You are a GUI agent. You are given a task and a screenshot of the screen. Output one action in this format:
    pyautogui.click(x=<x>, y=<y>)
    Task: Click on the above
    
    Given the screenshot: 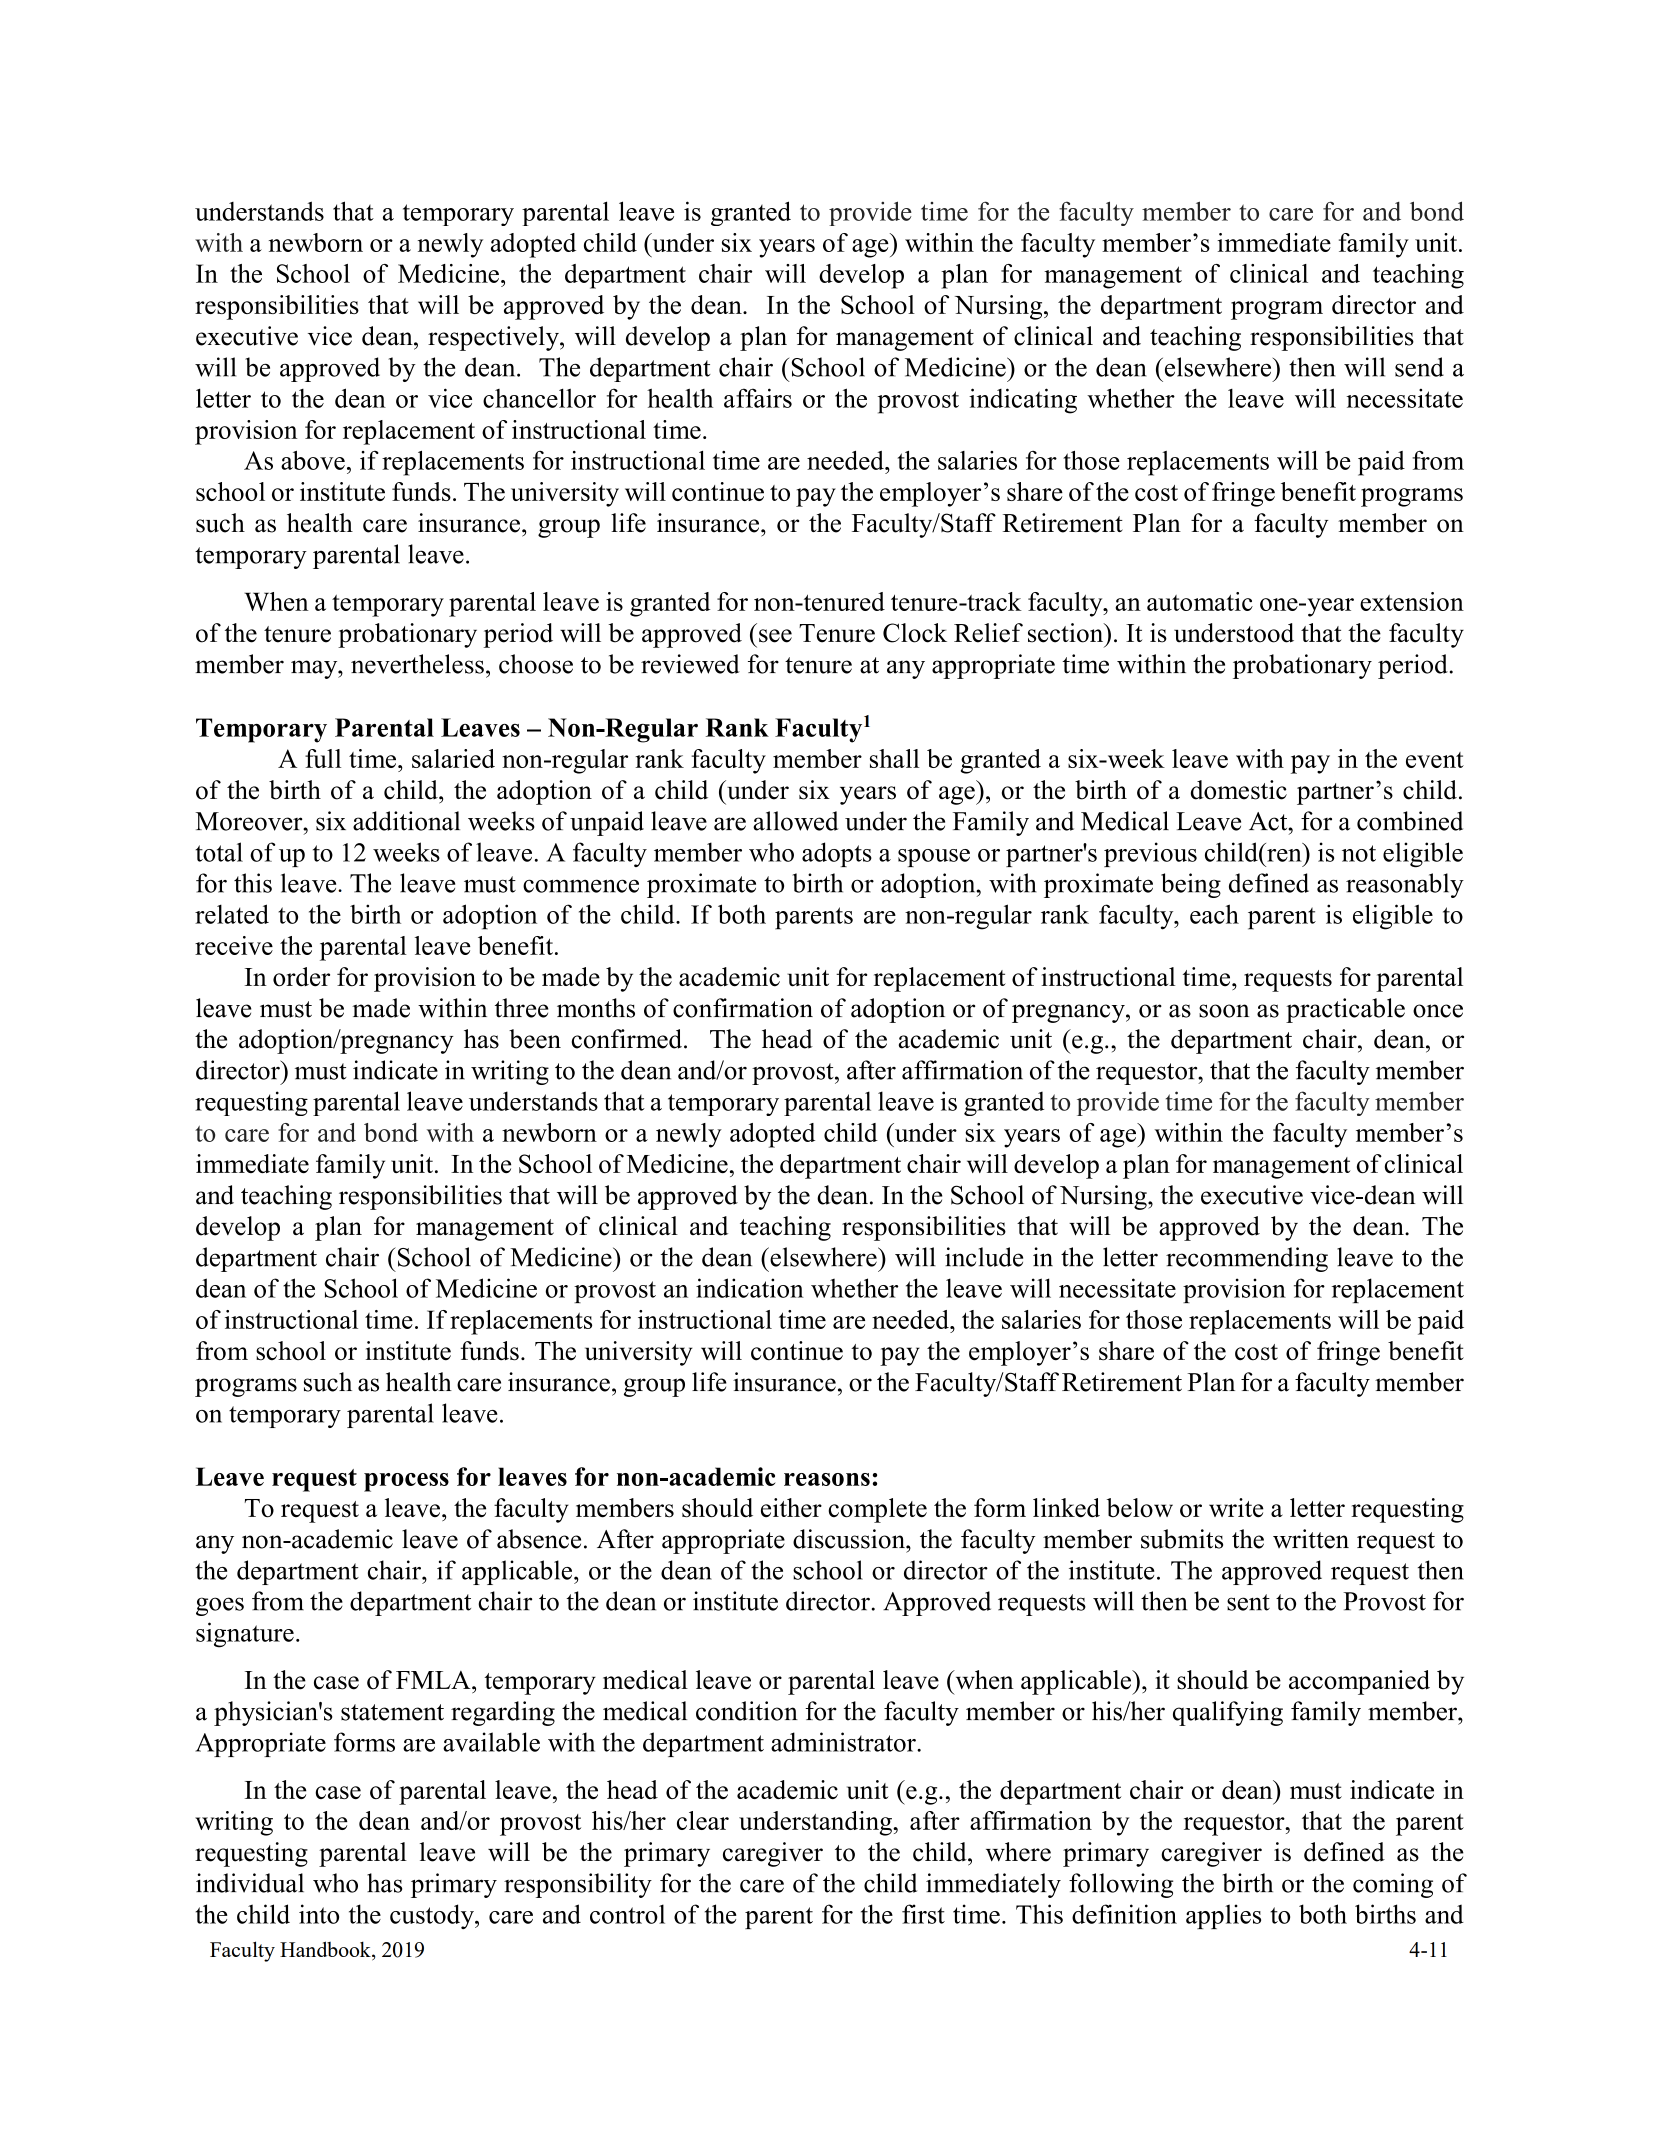 What is the action you would take?
    pyautogui.click(x=313, y=460)
